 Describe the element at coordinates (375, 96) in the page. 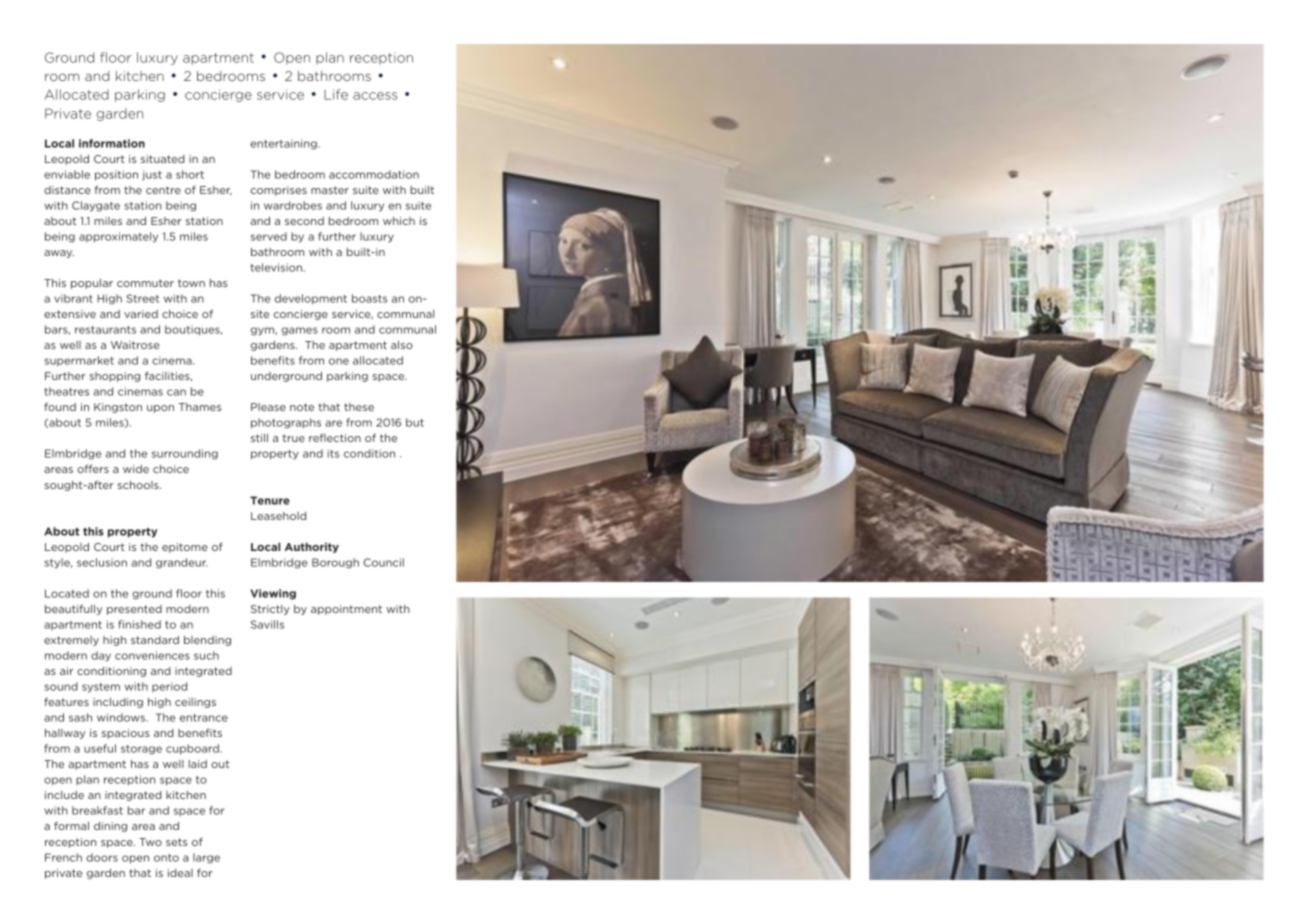

I see `access` at that location.
